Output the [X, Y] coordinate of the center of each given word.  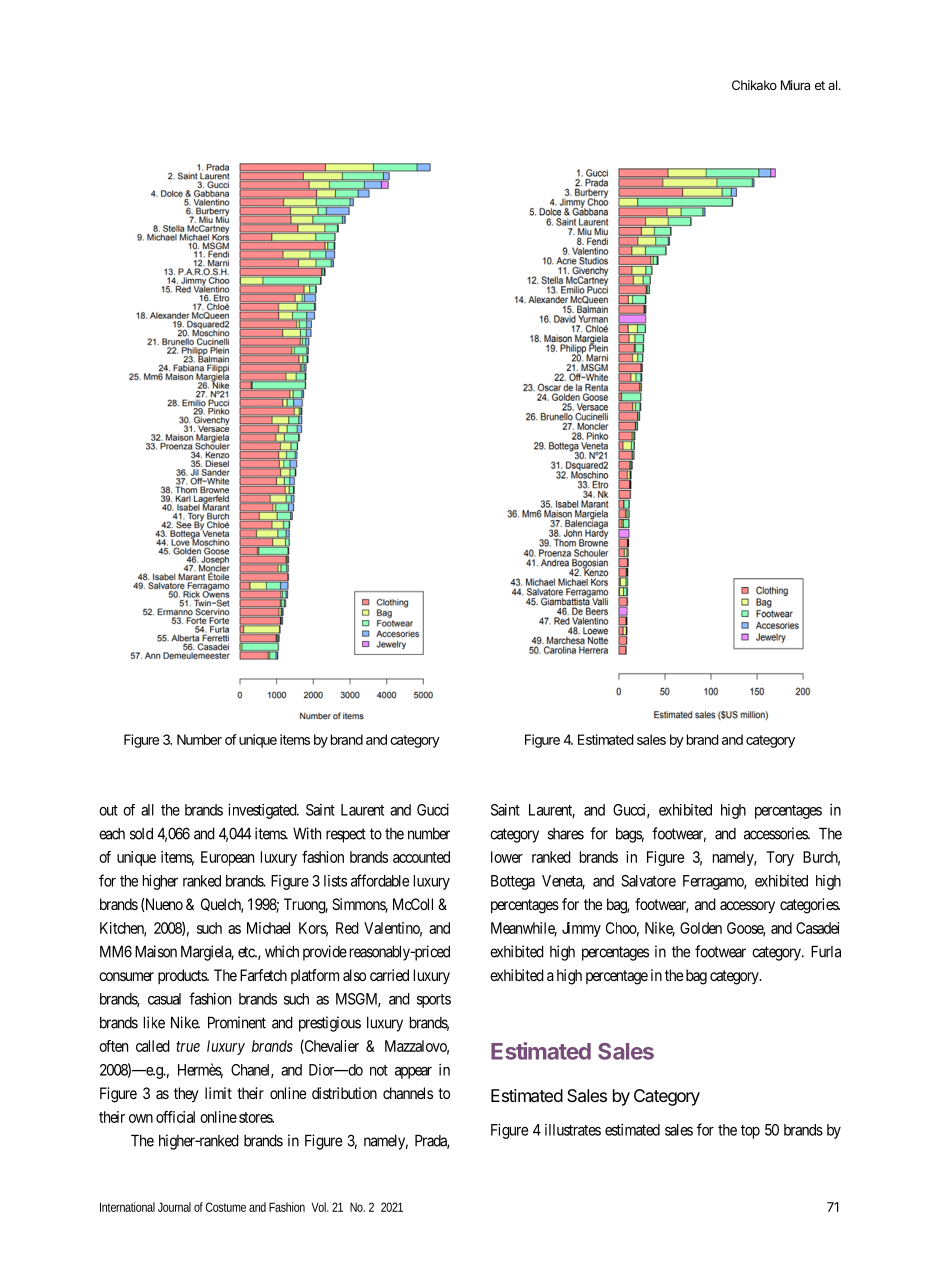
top [750, 1132]
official [175, 1116]
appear [413, 1073]
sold [141, 833]
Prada [432, 1141]
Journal [174, 1207]
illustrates [573, 1130]
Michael [268, 928]
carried [389, 975]
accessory [747, 907]
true [188, 1046]
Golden [701, 928]
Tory [780, 858]
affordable [380, 880]
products [183, 976]
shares [566, 834]
